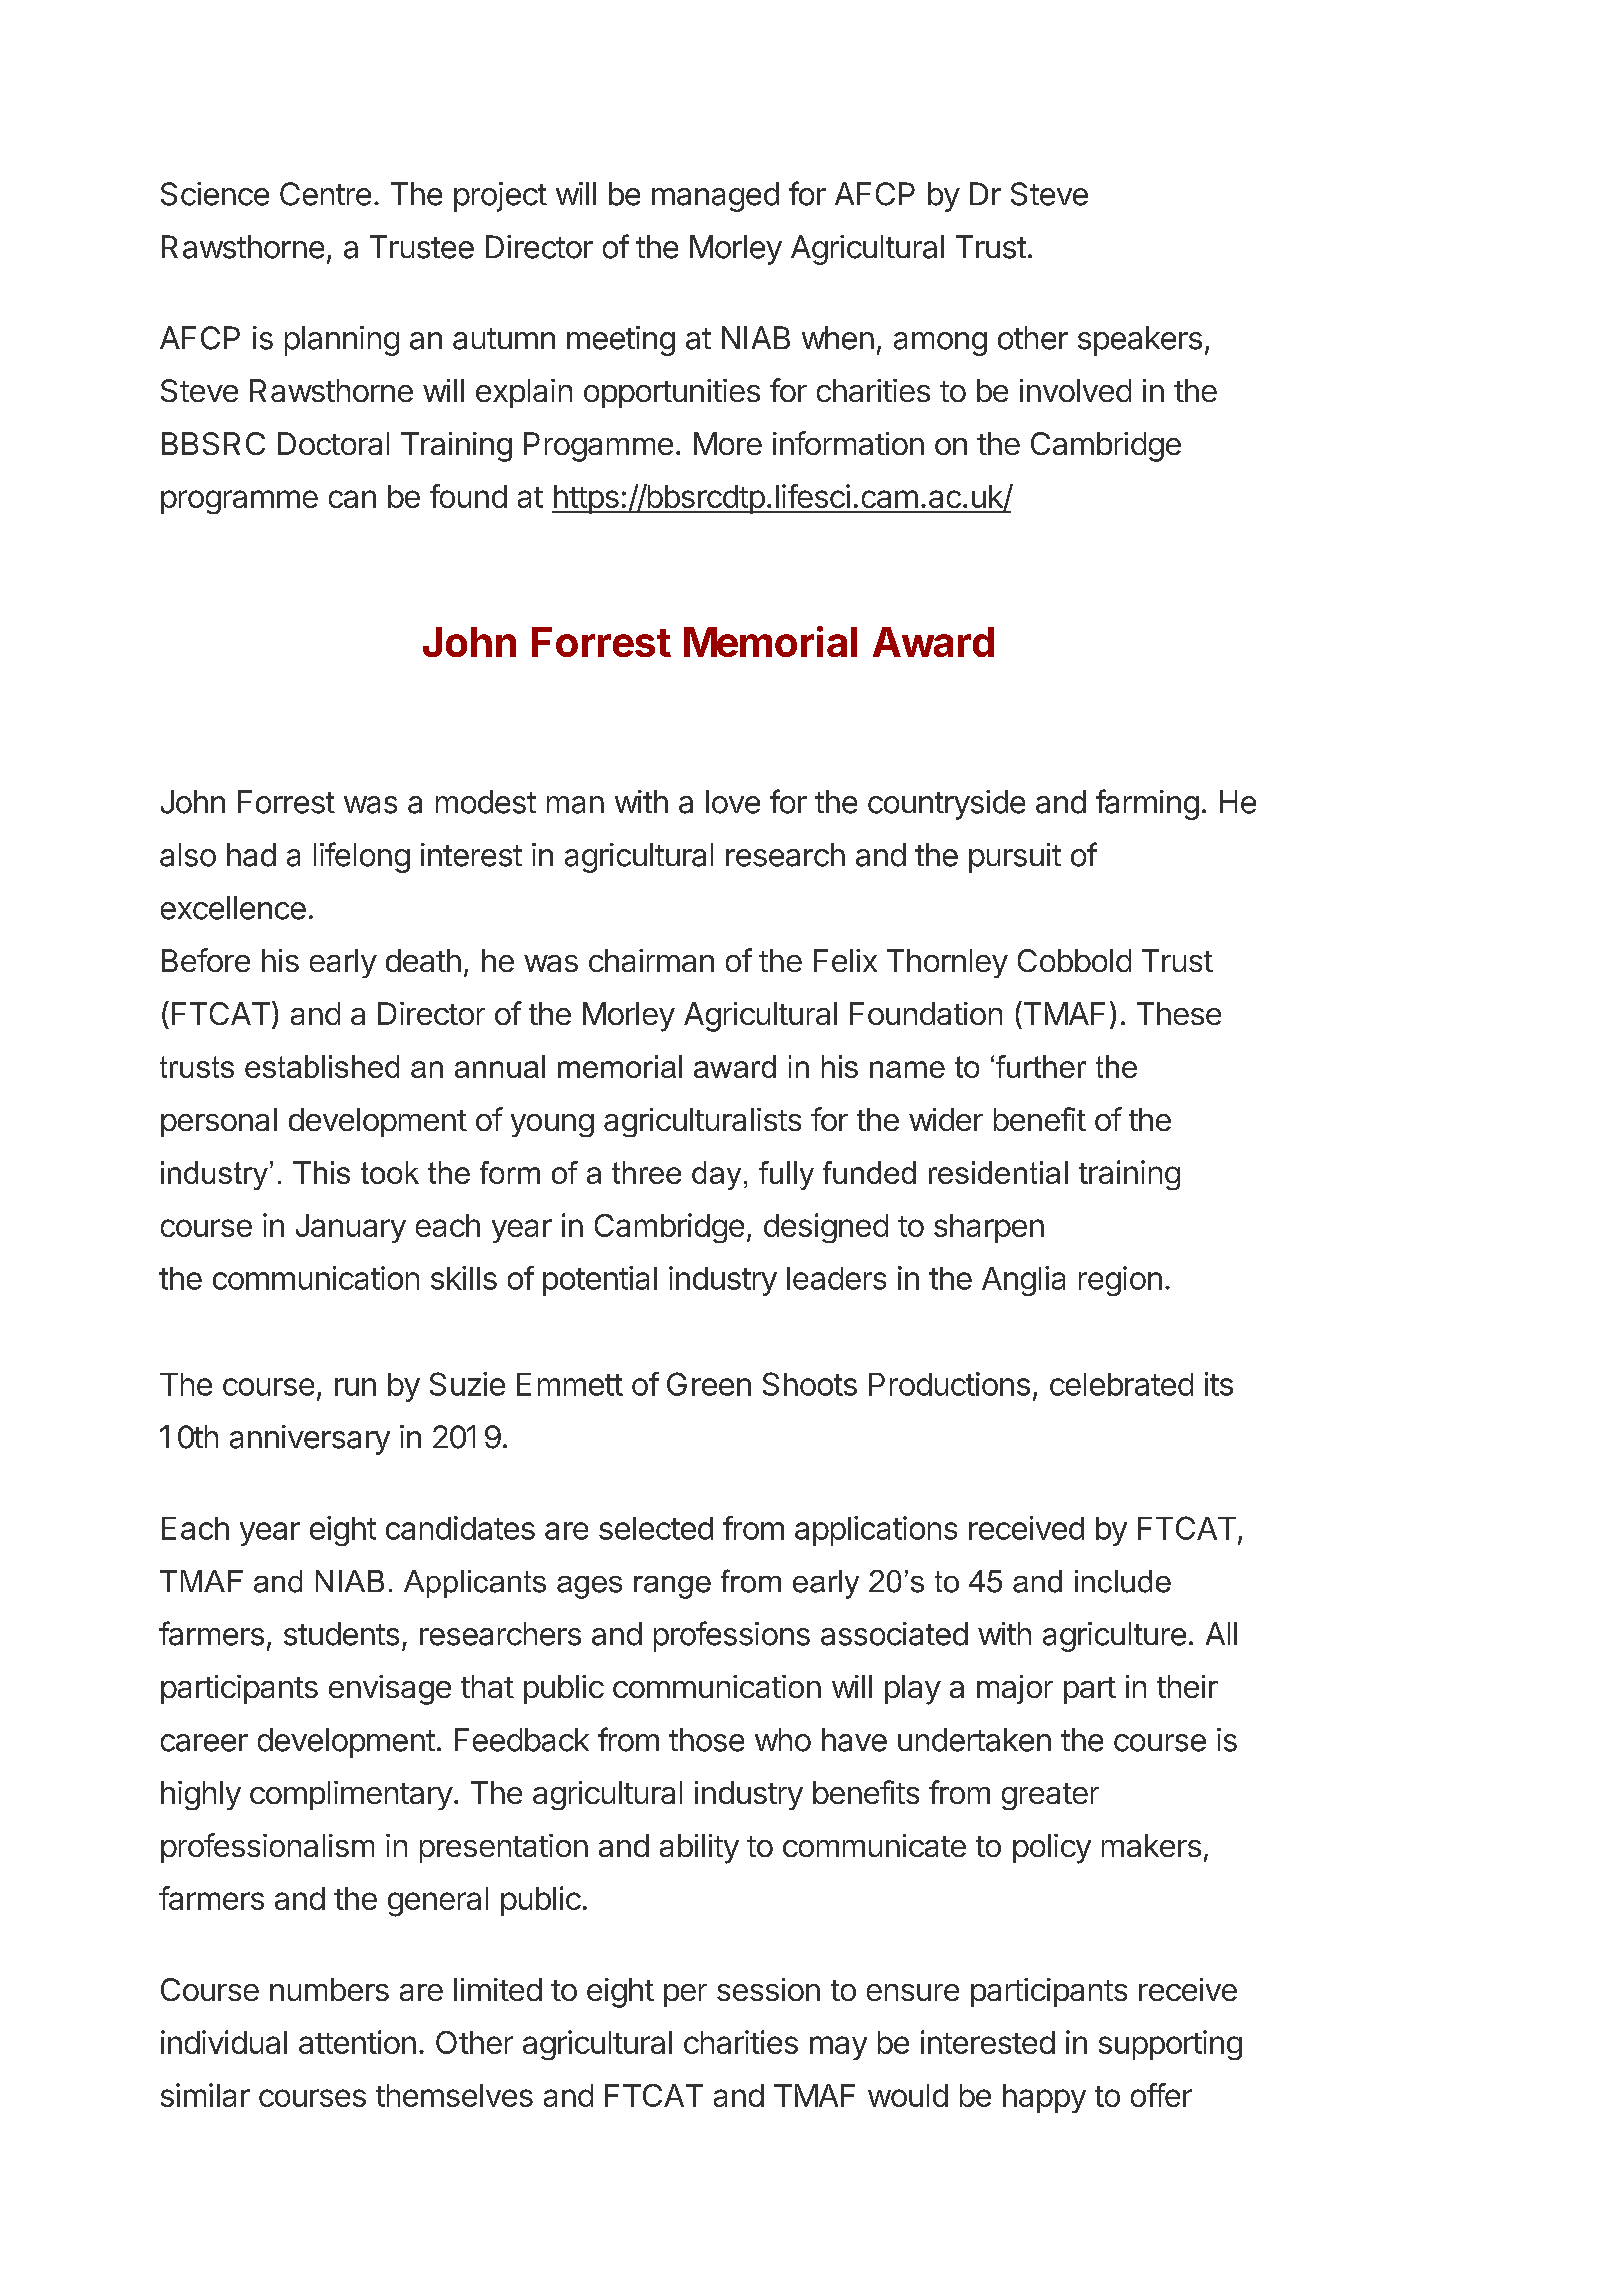 This page has height=2285, width=1616. I want to click on farming, so click(1147, 804).
